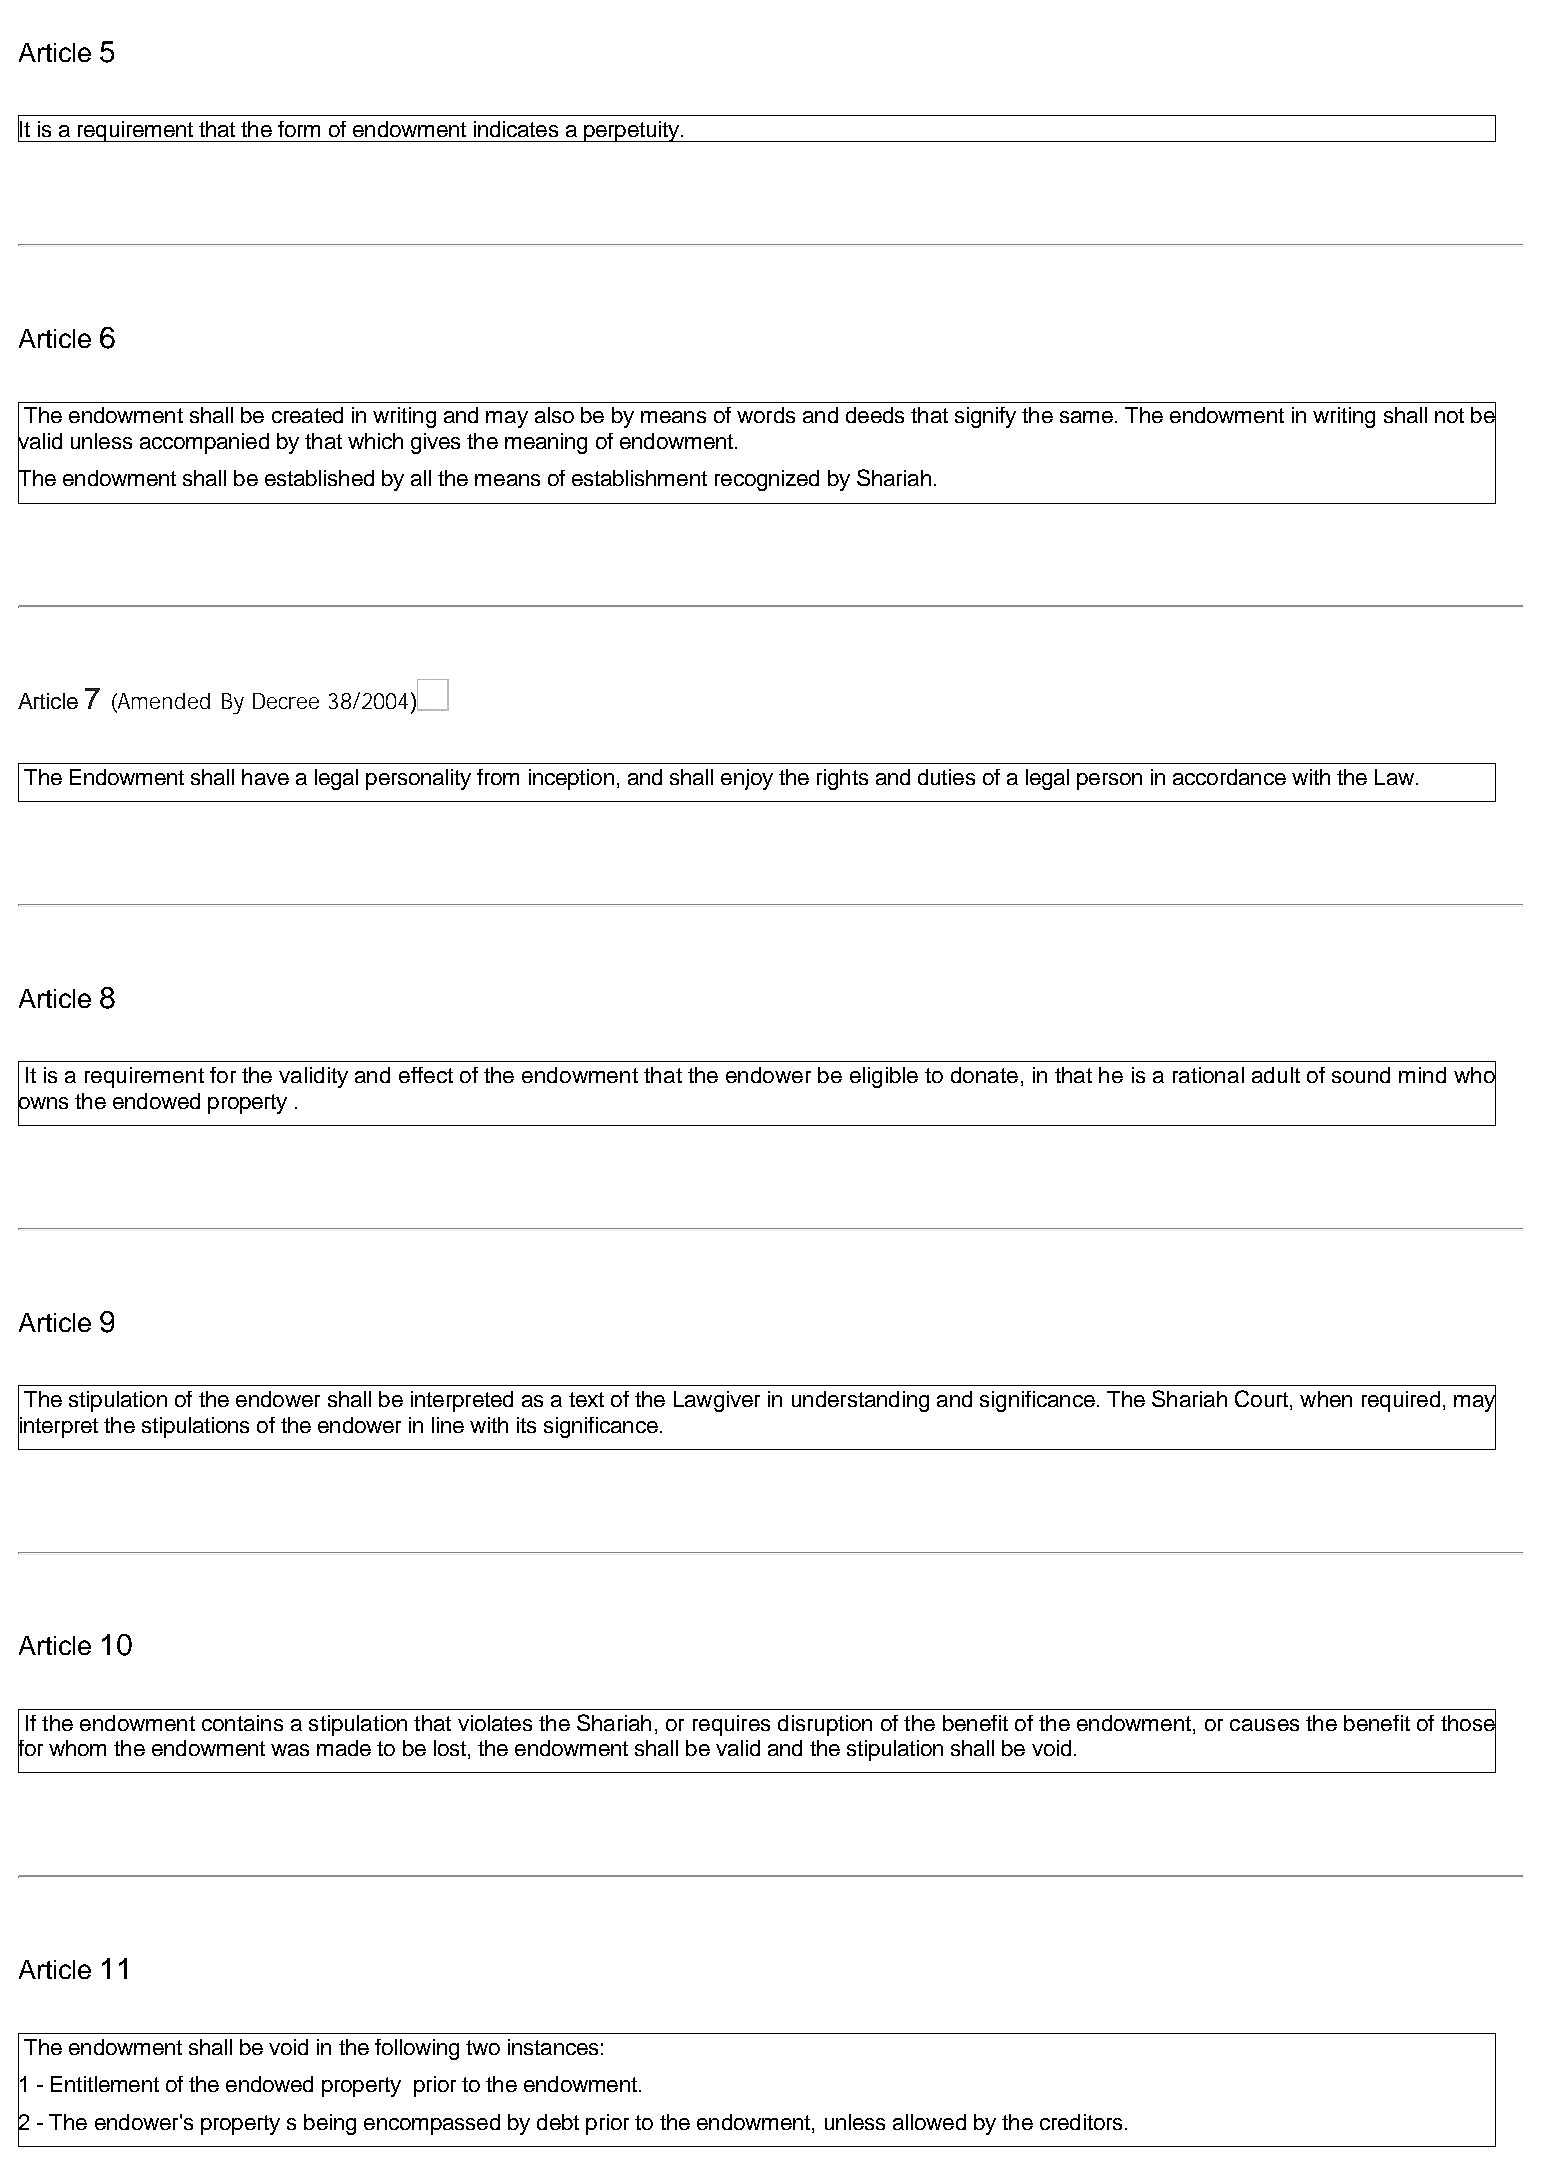 The image size is (1542, 2183). What do you see at coordinates (631, 131) in the page?
I see `perpetuity` at bounding box center [631, 131].
